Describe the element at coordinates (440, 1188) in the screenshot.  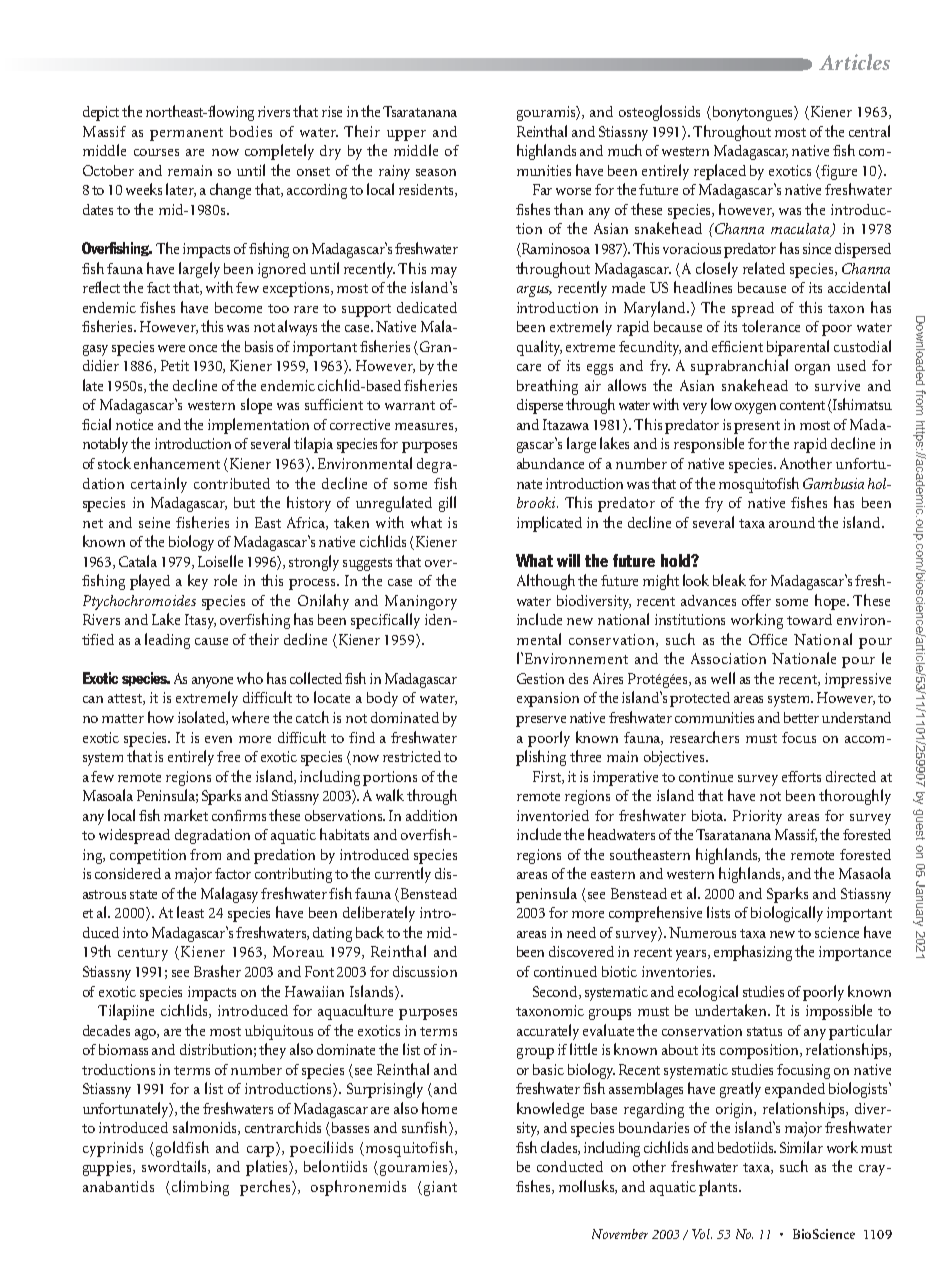
I see `giant` at that location.
